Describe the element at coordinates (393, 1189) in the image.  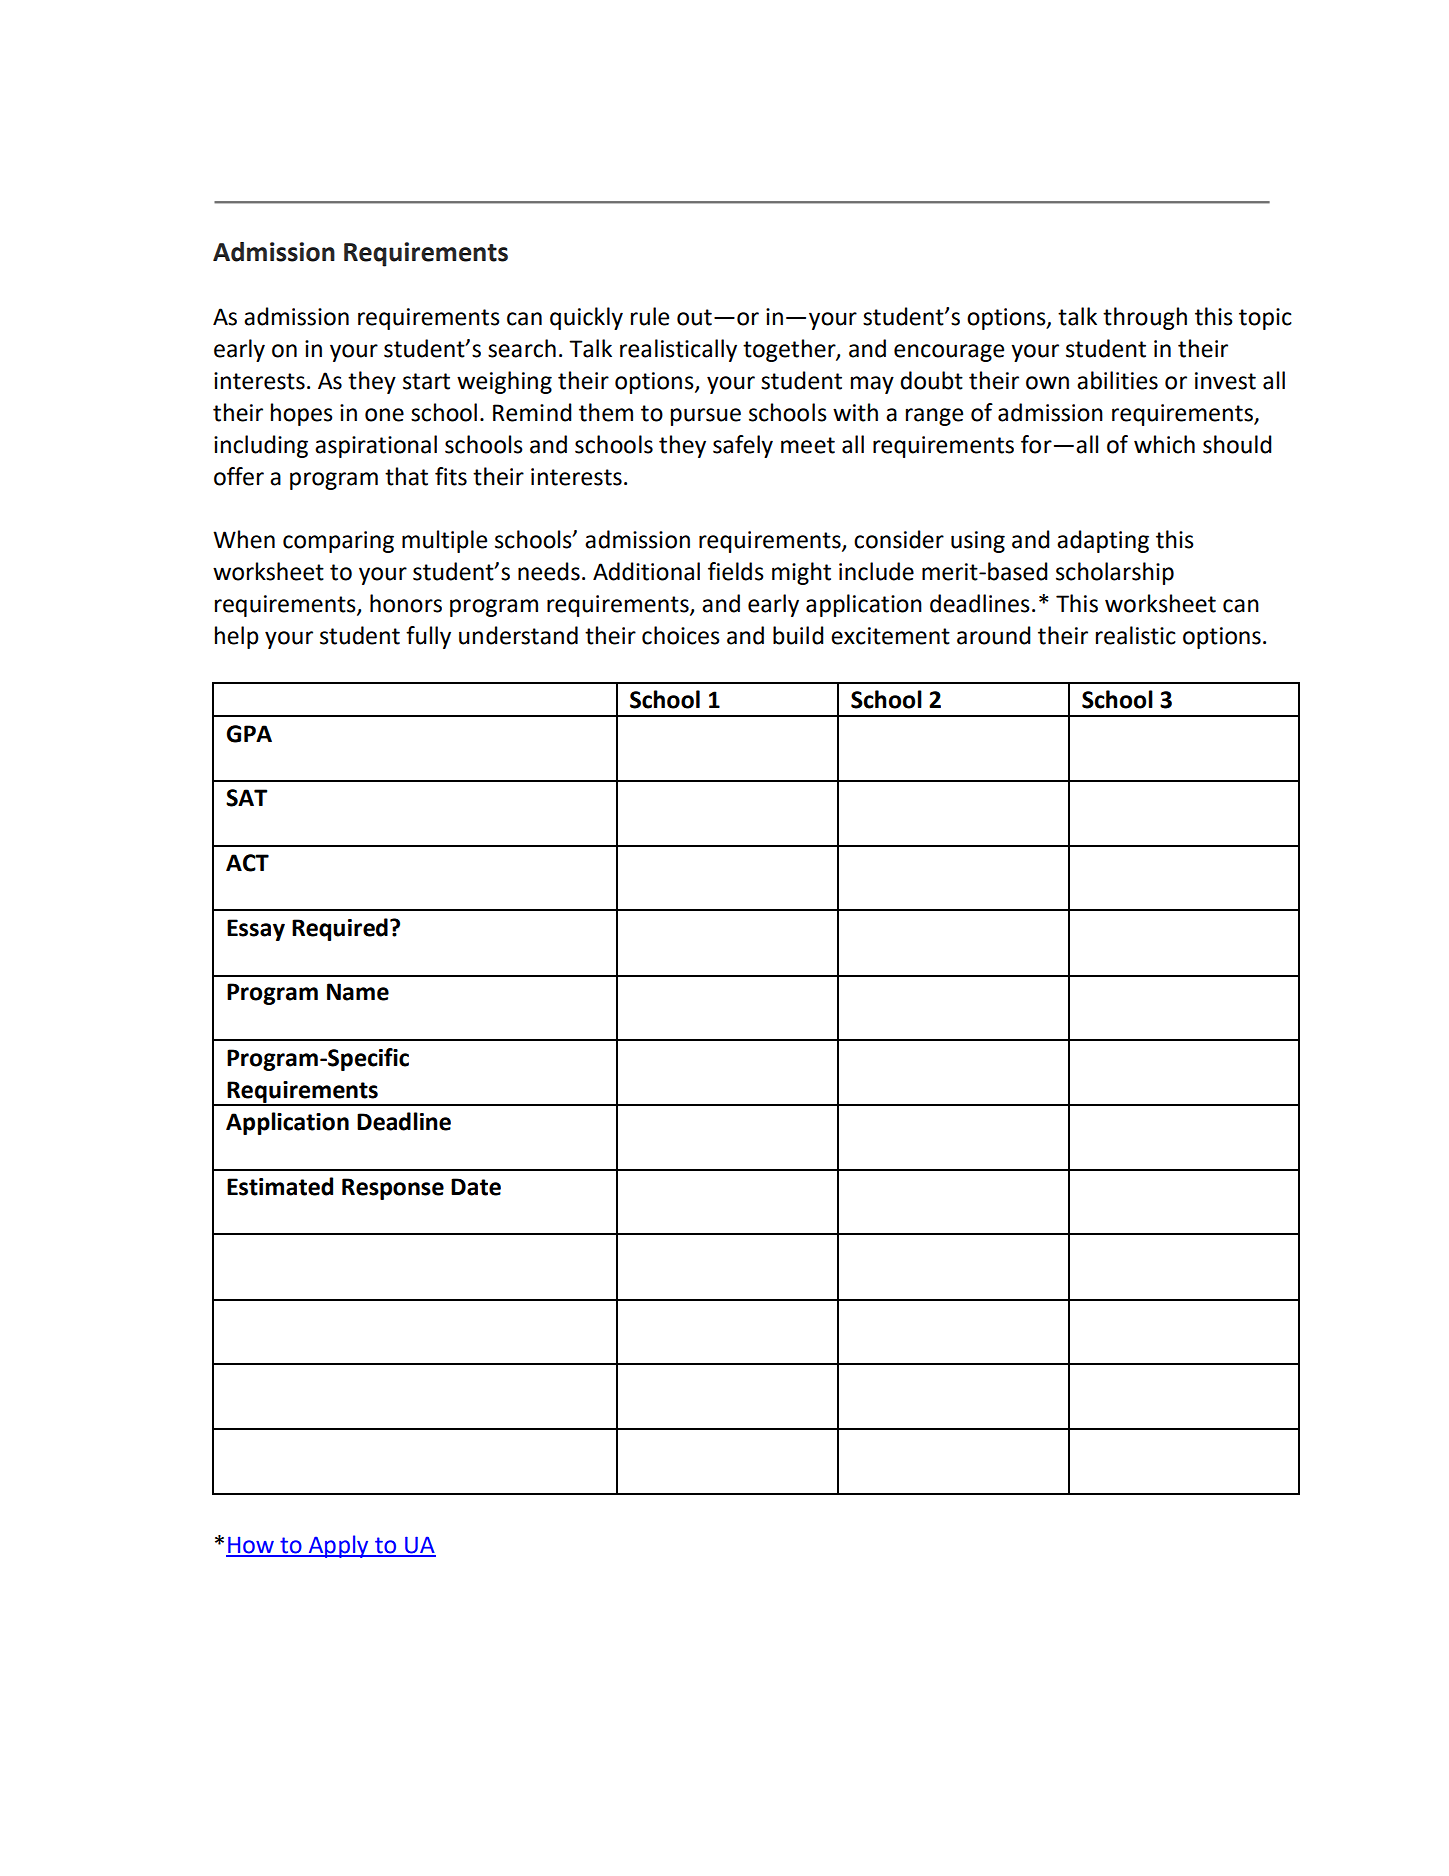
I see `Response` at that location.
